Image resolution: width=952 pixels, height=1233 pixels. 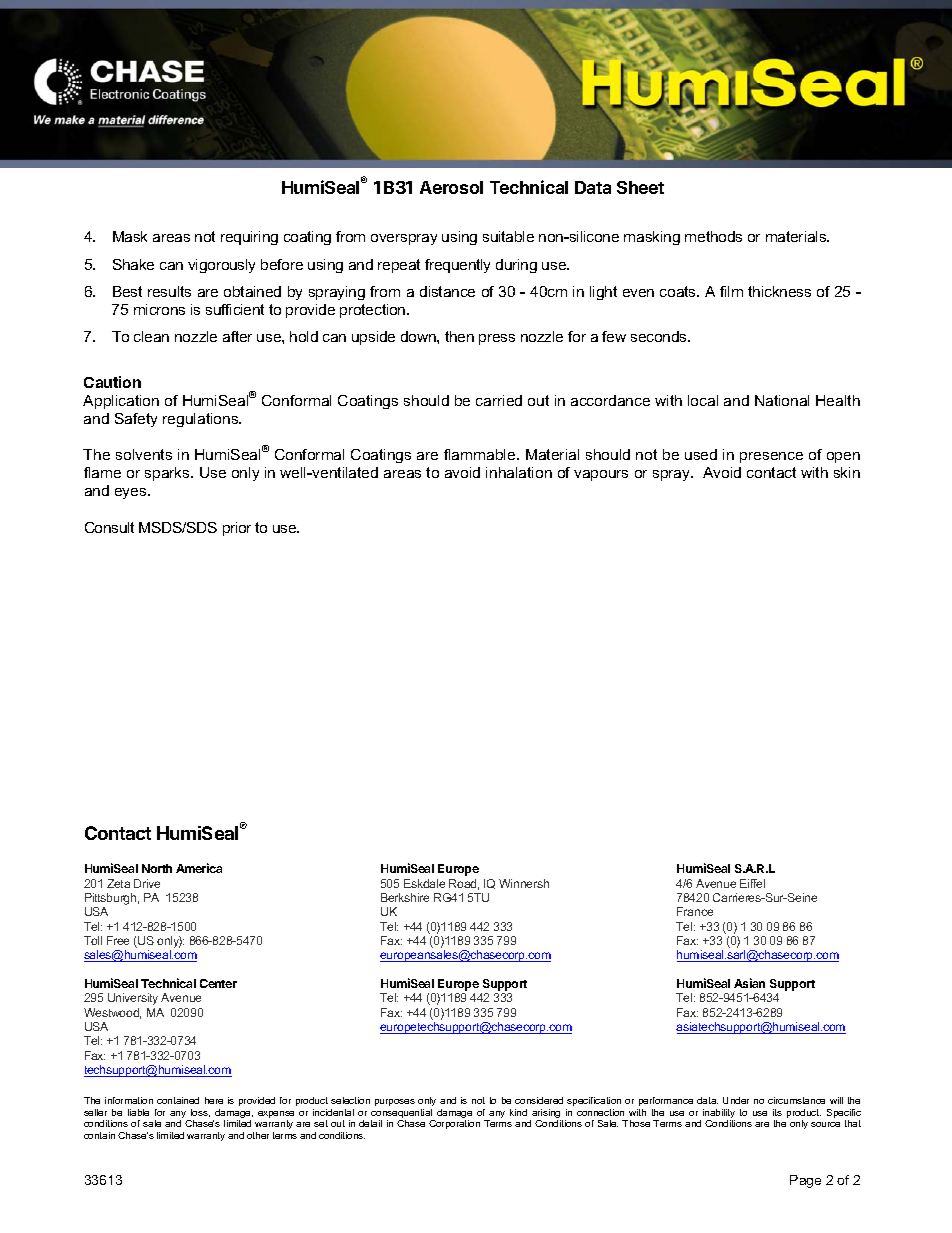 I want to click on considered, so click(x=539, y=1100).
